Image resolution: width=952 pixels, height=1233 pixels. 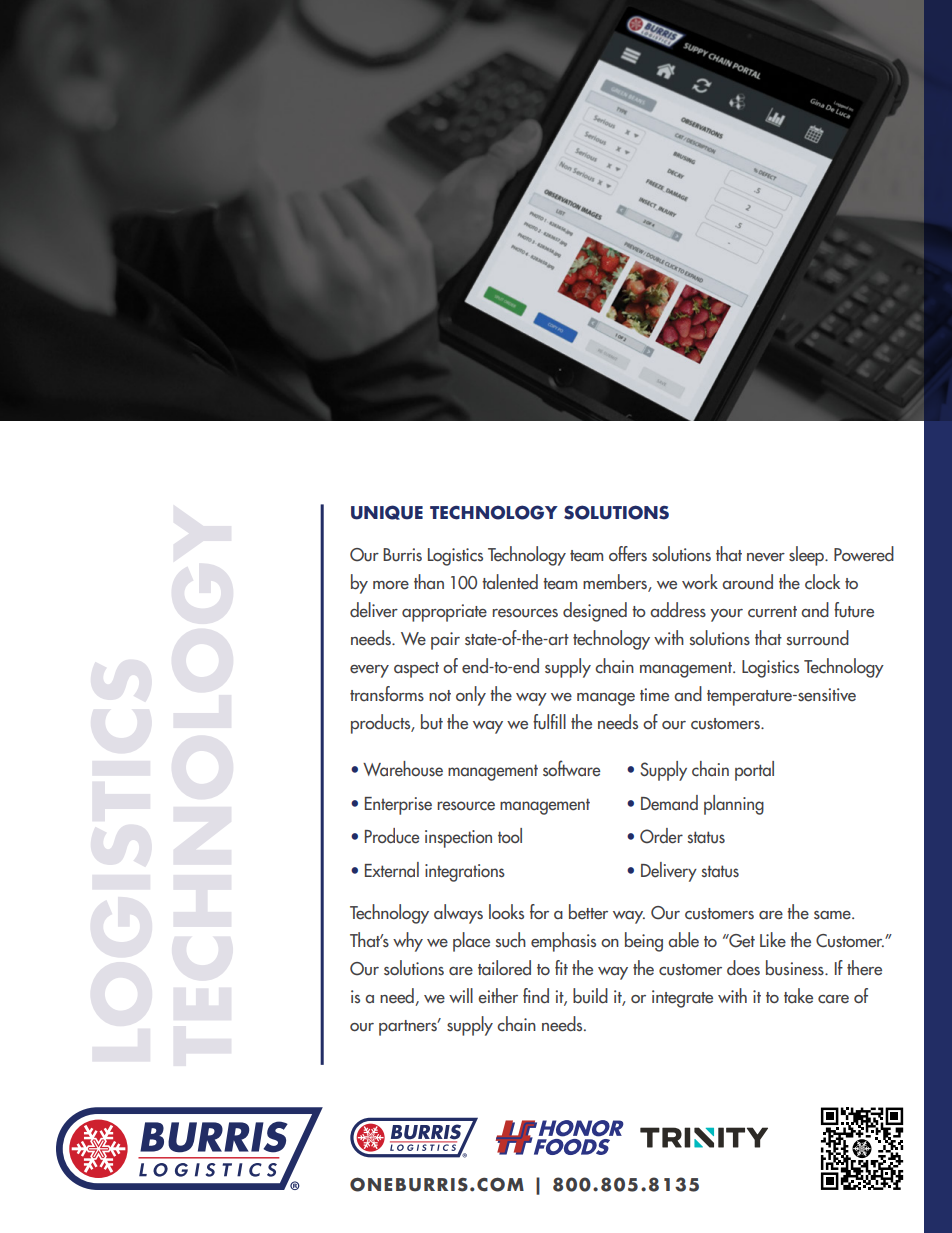 What do you see at coordinates (458, 839) in the page?
I see `inspection` at bounding box center [458, 839].
